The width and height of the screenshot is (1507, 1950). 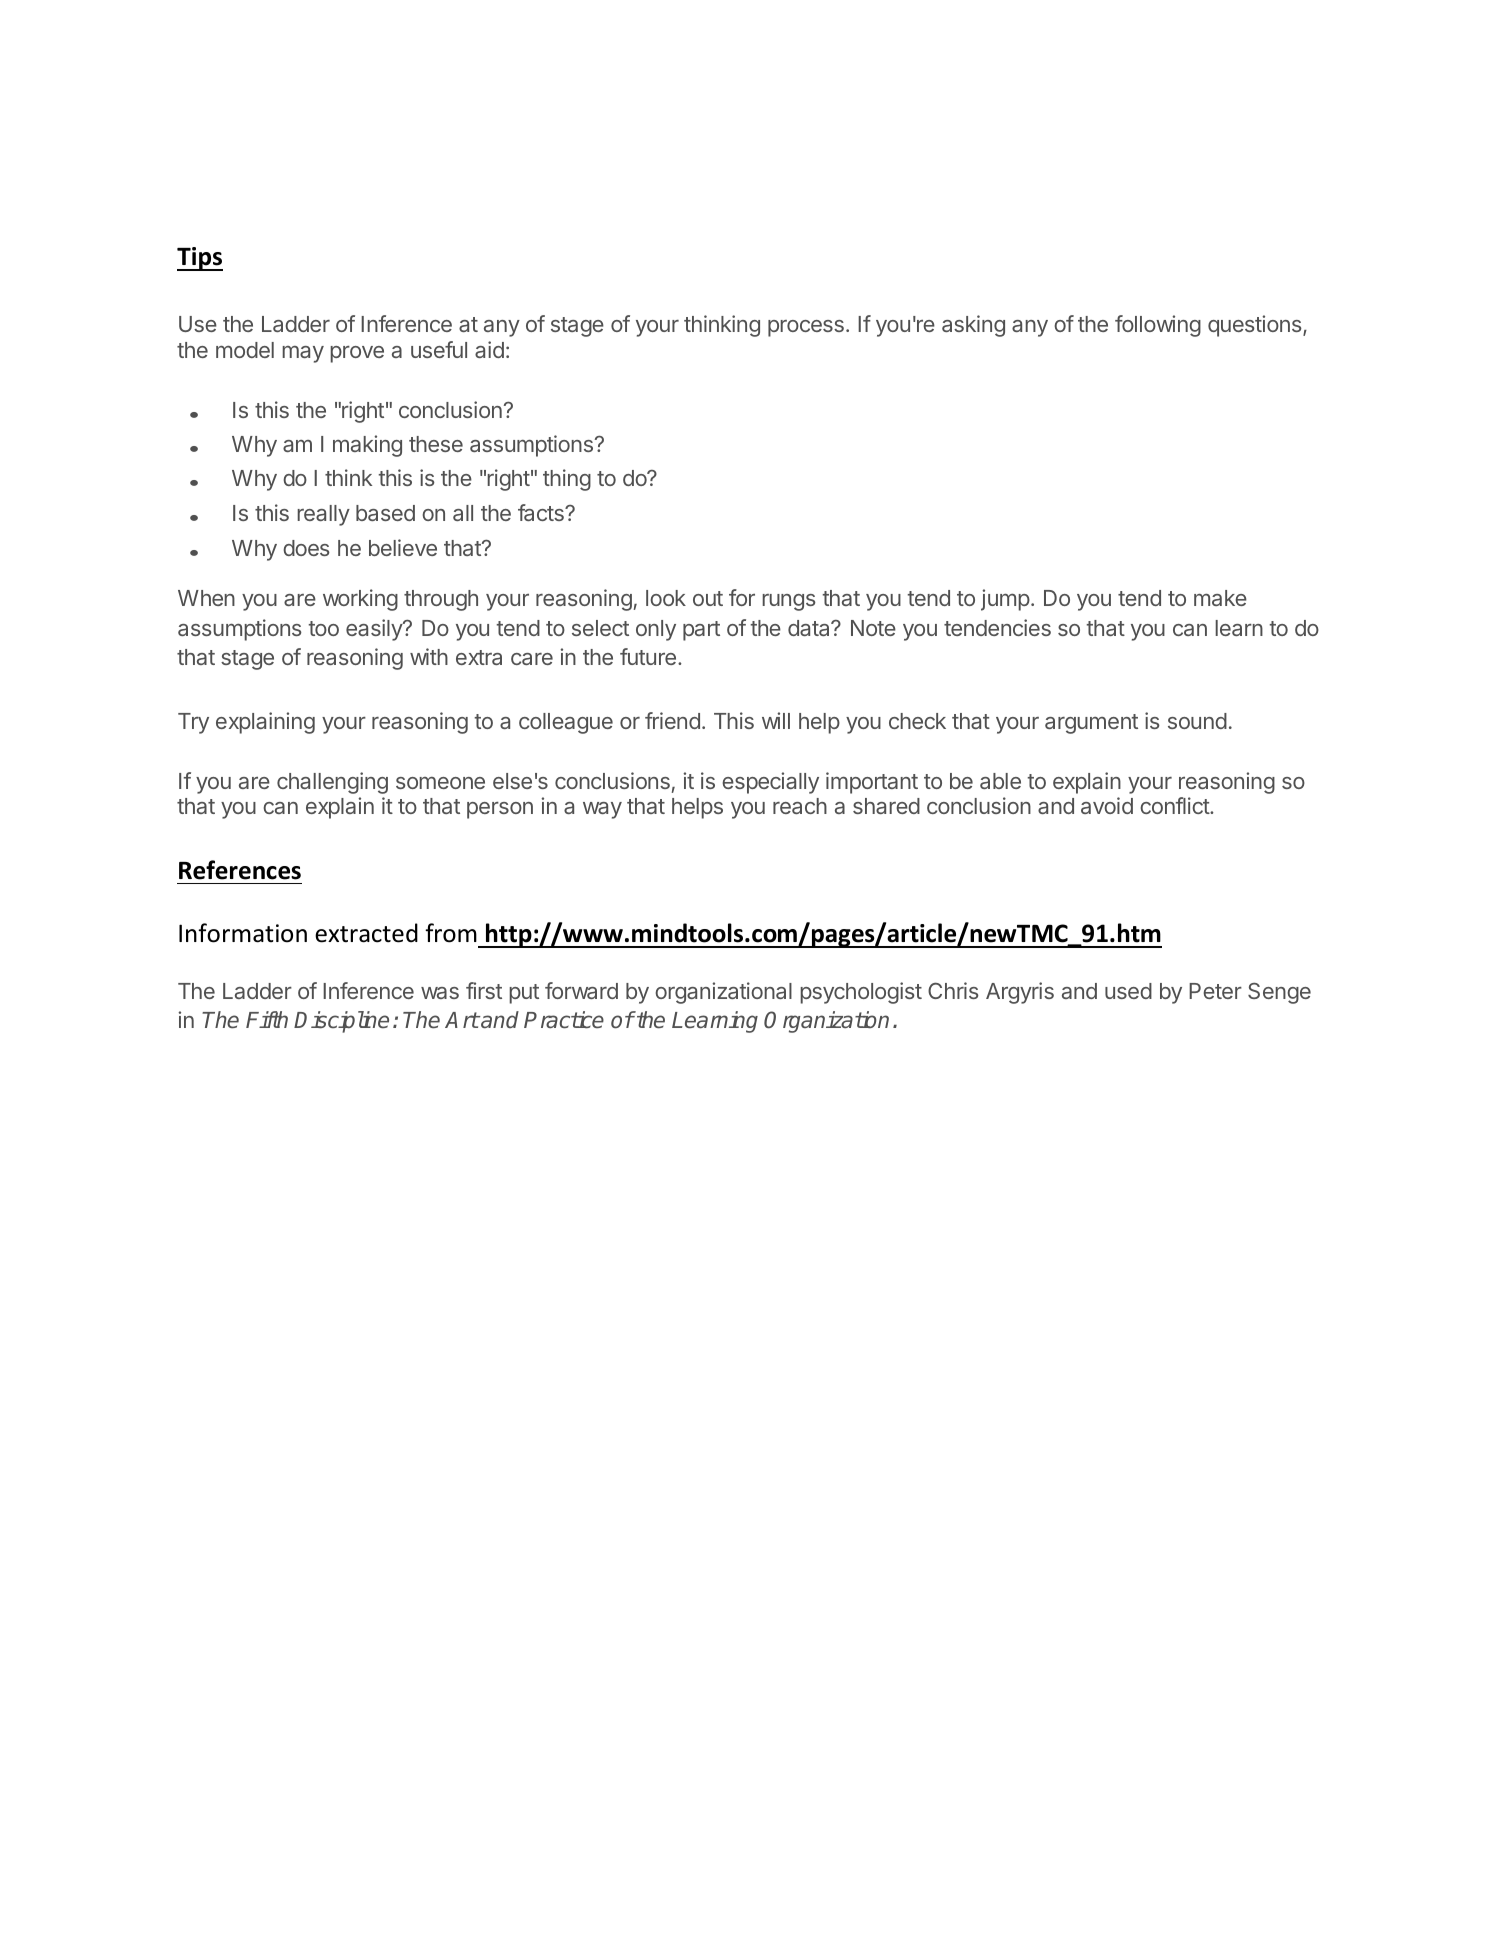 I want to click on used, so click(x=1128, y=991).
